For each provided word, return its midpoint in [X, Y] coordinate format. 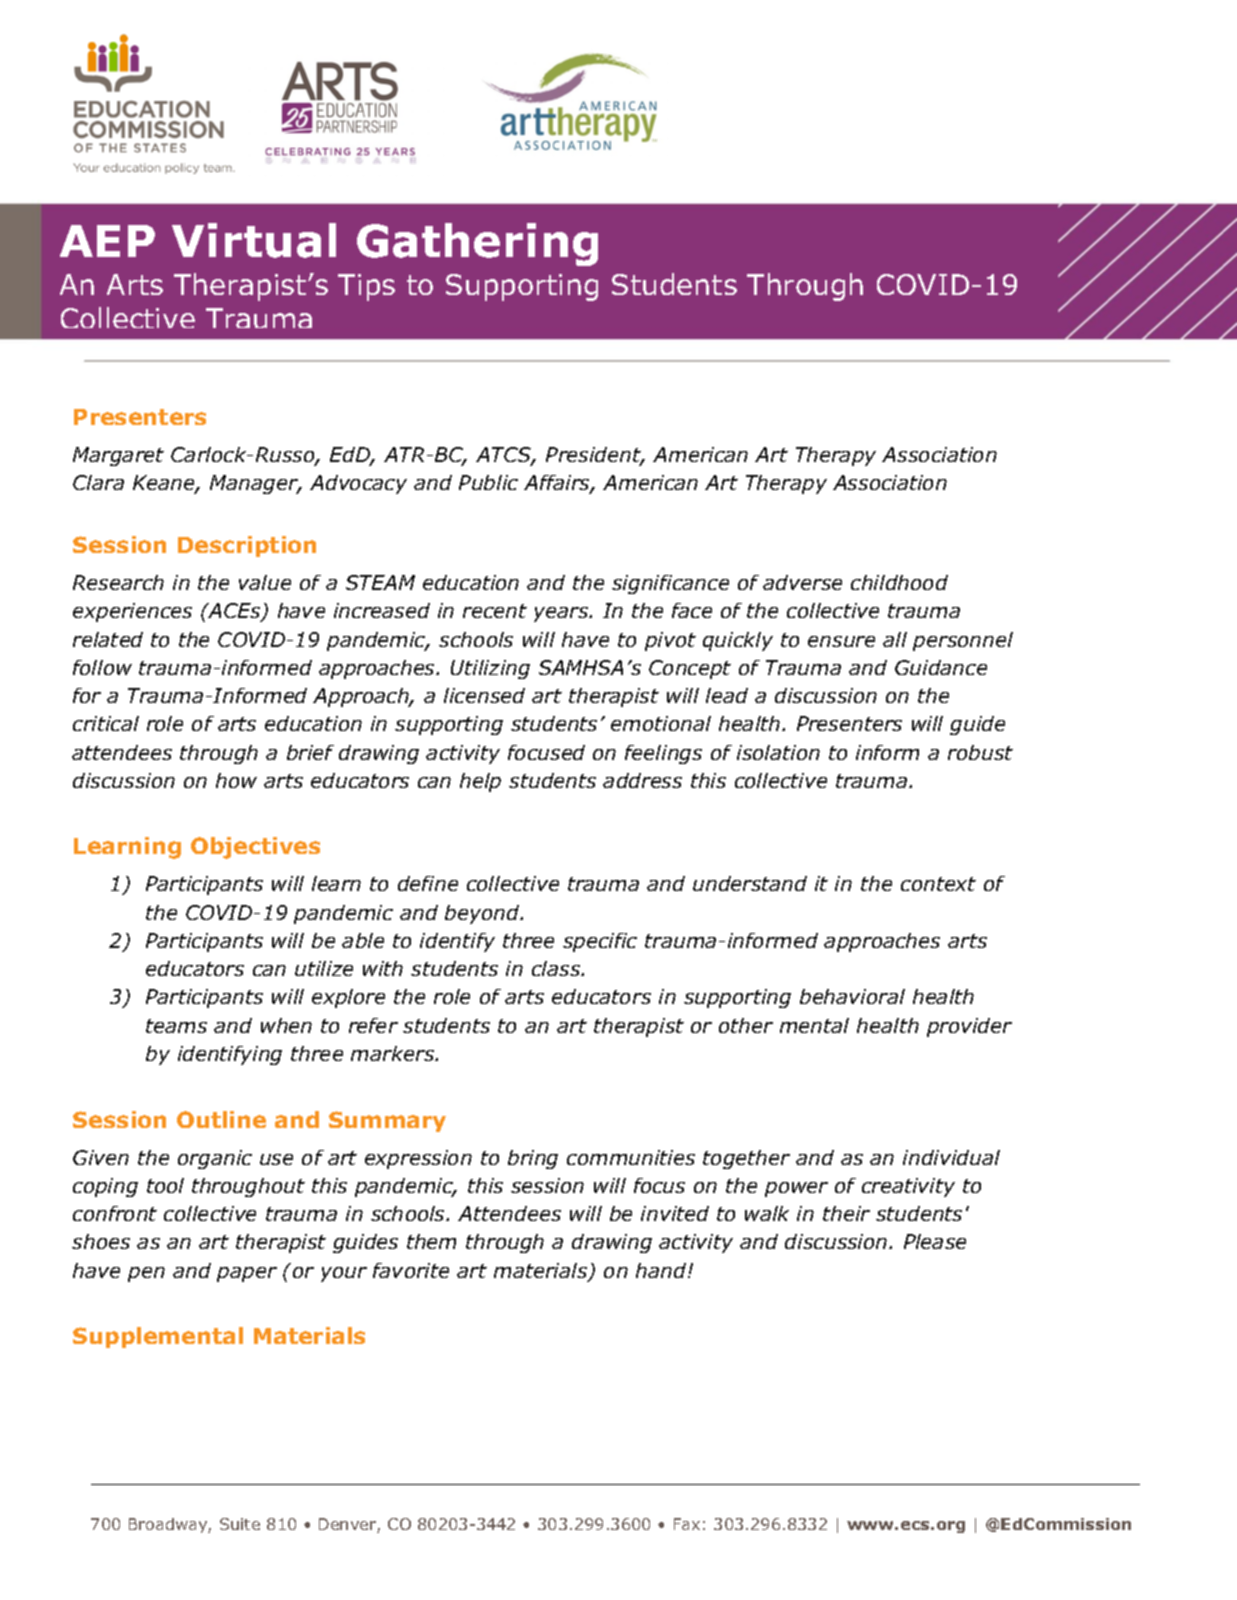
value [265, 582]
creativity [908, 1187]
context [938, 884]
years [562, 614]
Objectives [255, 848]
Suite [240, 1524]
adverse [802, 582]
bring [533, 1159]
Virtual [254, 240]
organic [215, 1159]
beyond [483, 914]
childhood [899, 582]
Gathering [477, 244]
